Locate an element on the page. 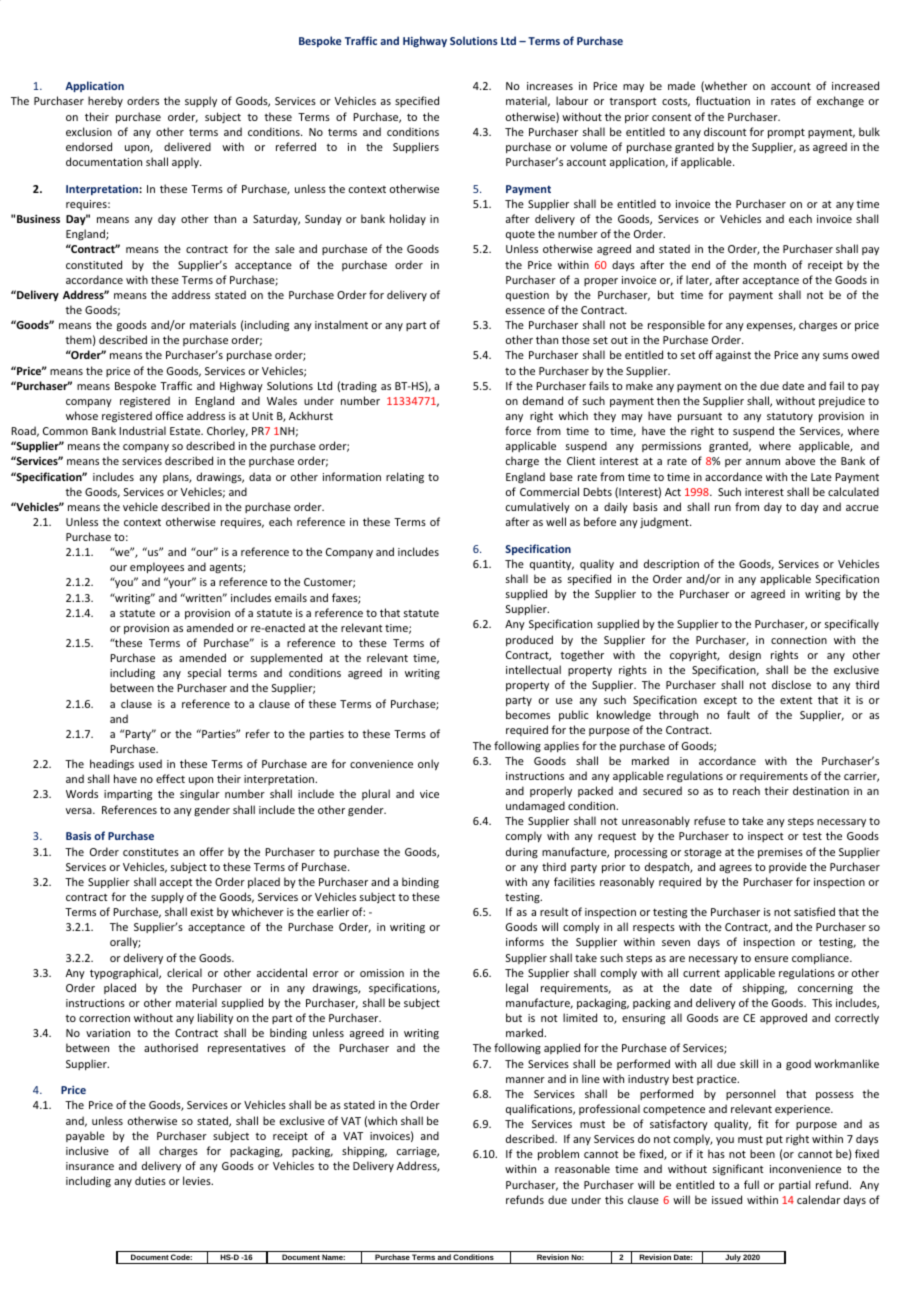 Image resolution: width=924 pixels, height=1308 pixels. hereby is located at coordinates (105, 101).
